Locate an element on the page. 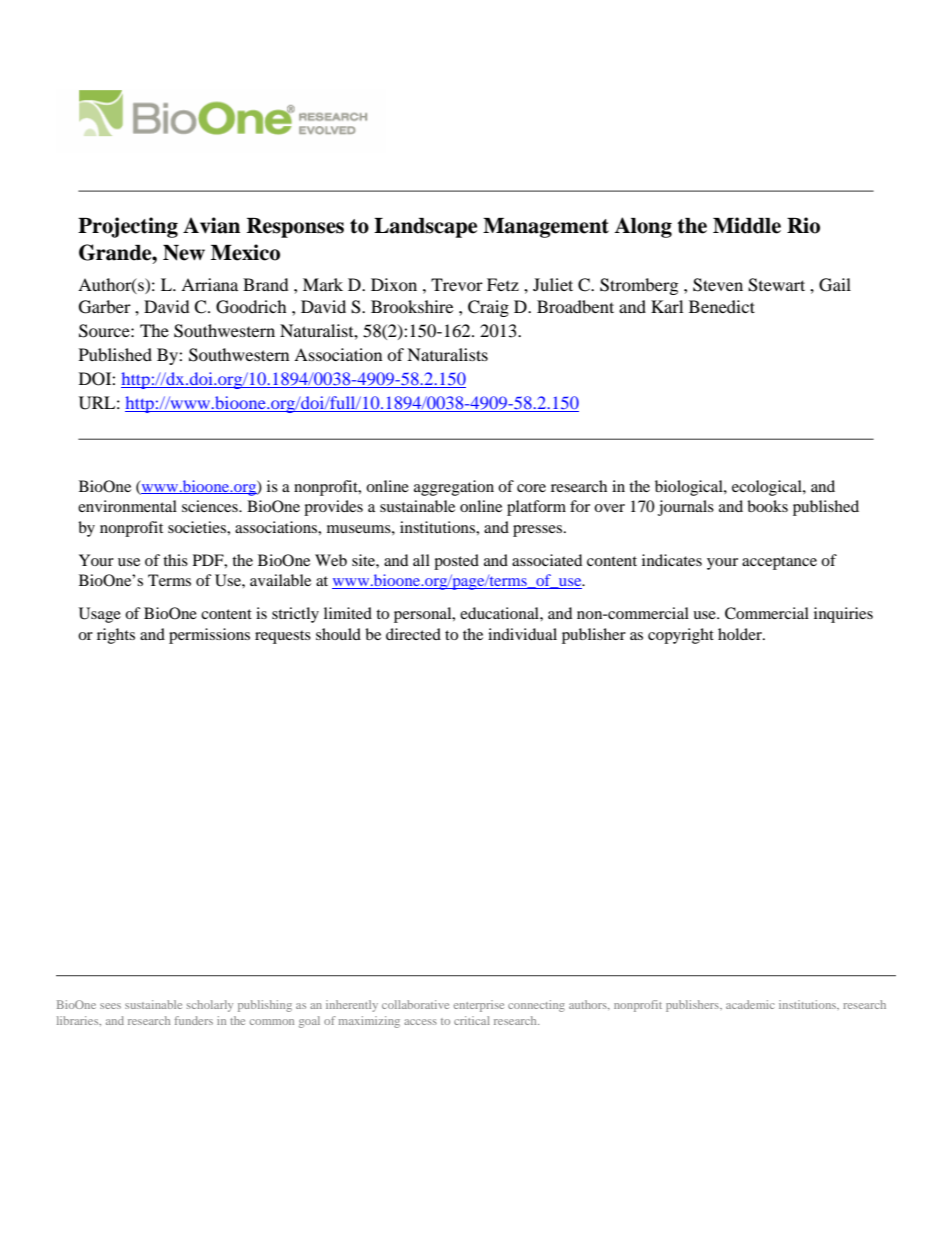  permissions is located at coordinates (209, 636).
